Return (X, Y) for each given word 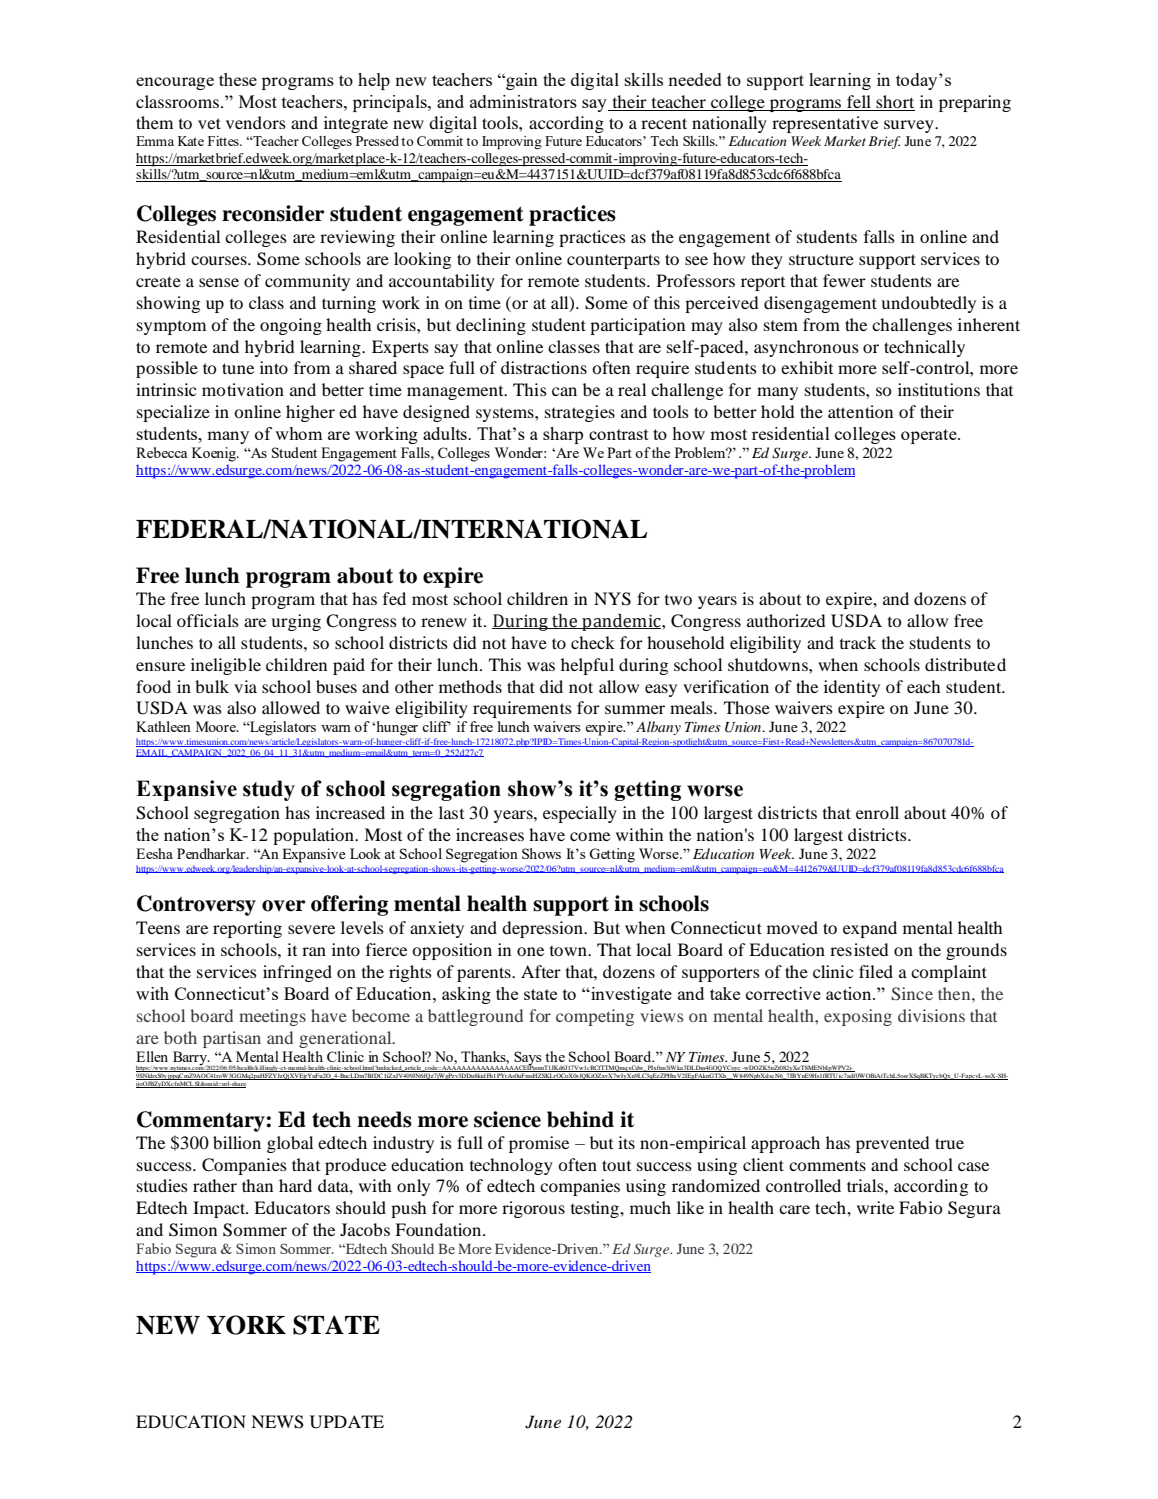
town (569, 951)
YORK (246, 1325)
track (858, 642)
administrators (523, 101)
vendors (256, 122)
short (894, 103)
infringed (297, 973)
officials (208, 620)
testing (596, 1209)
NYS (612, 599)
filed (876, 971)
